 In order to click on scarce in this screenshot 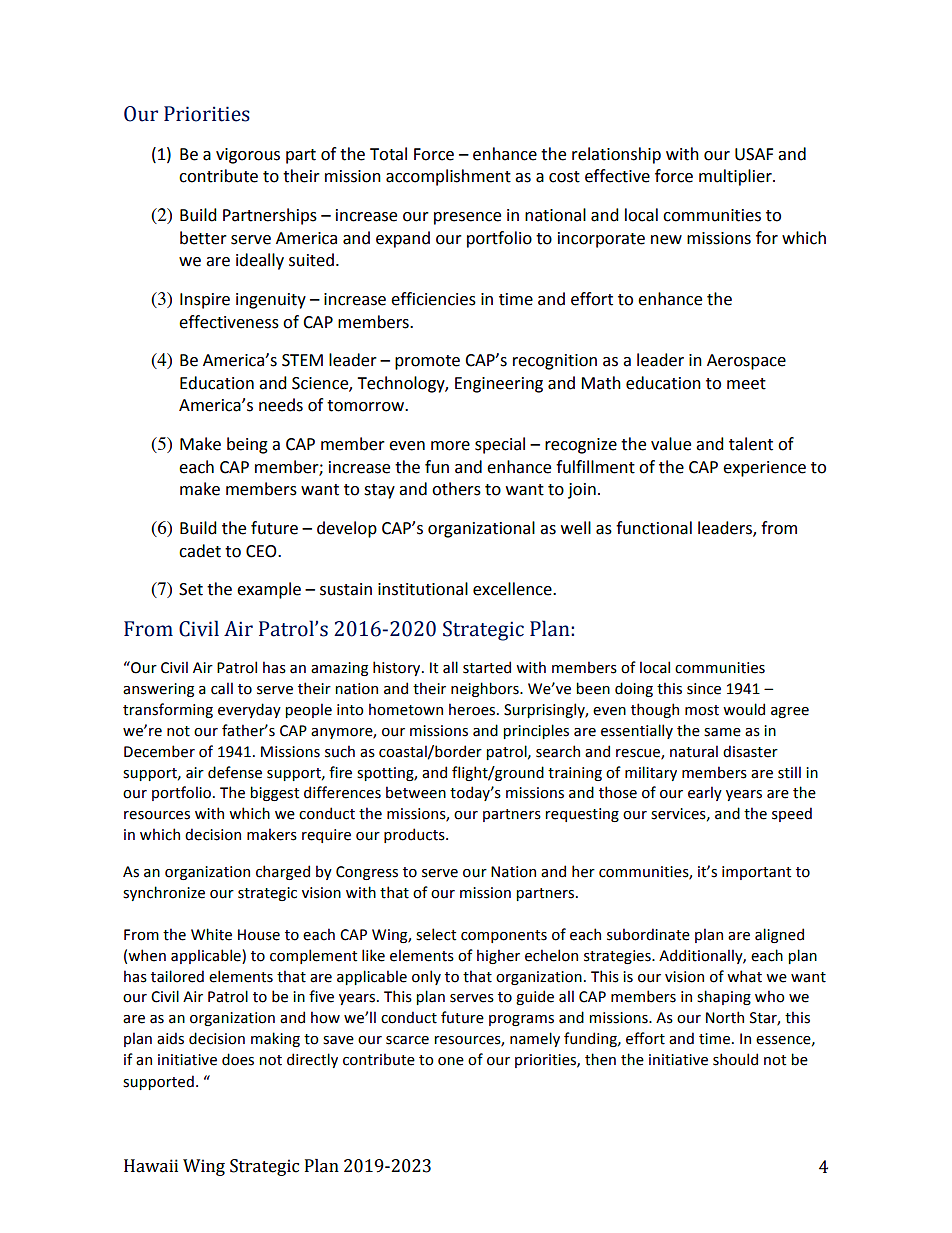, I will do `click(407, 1040)`.
